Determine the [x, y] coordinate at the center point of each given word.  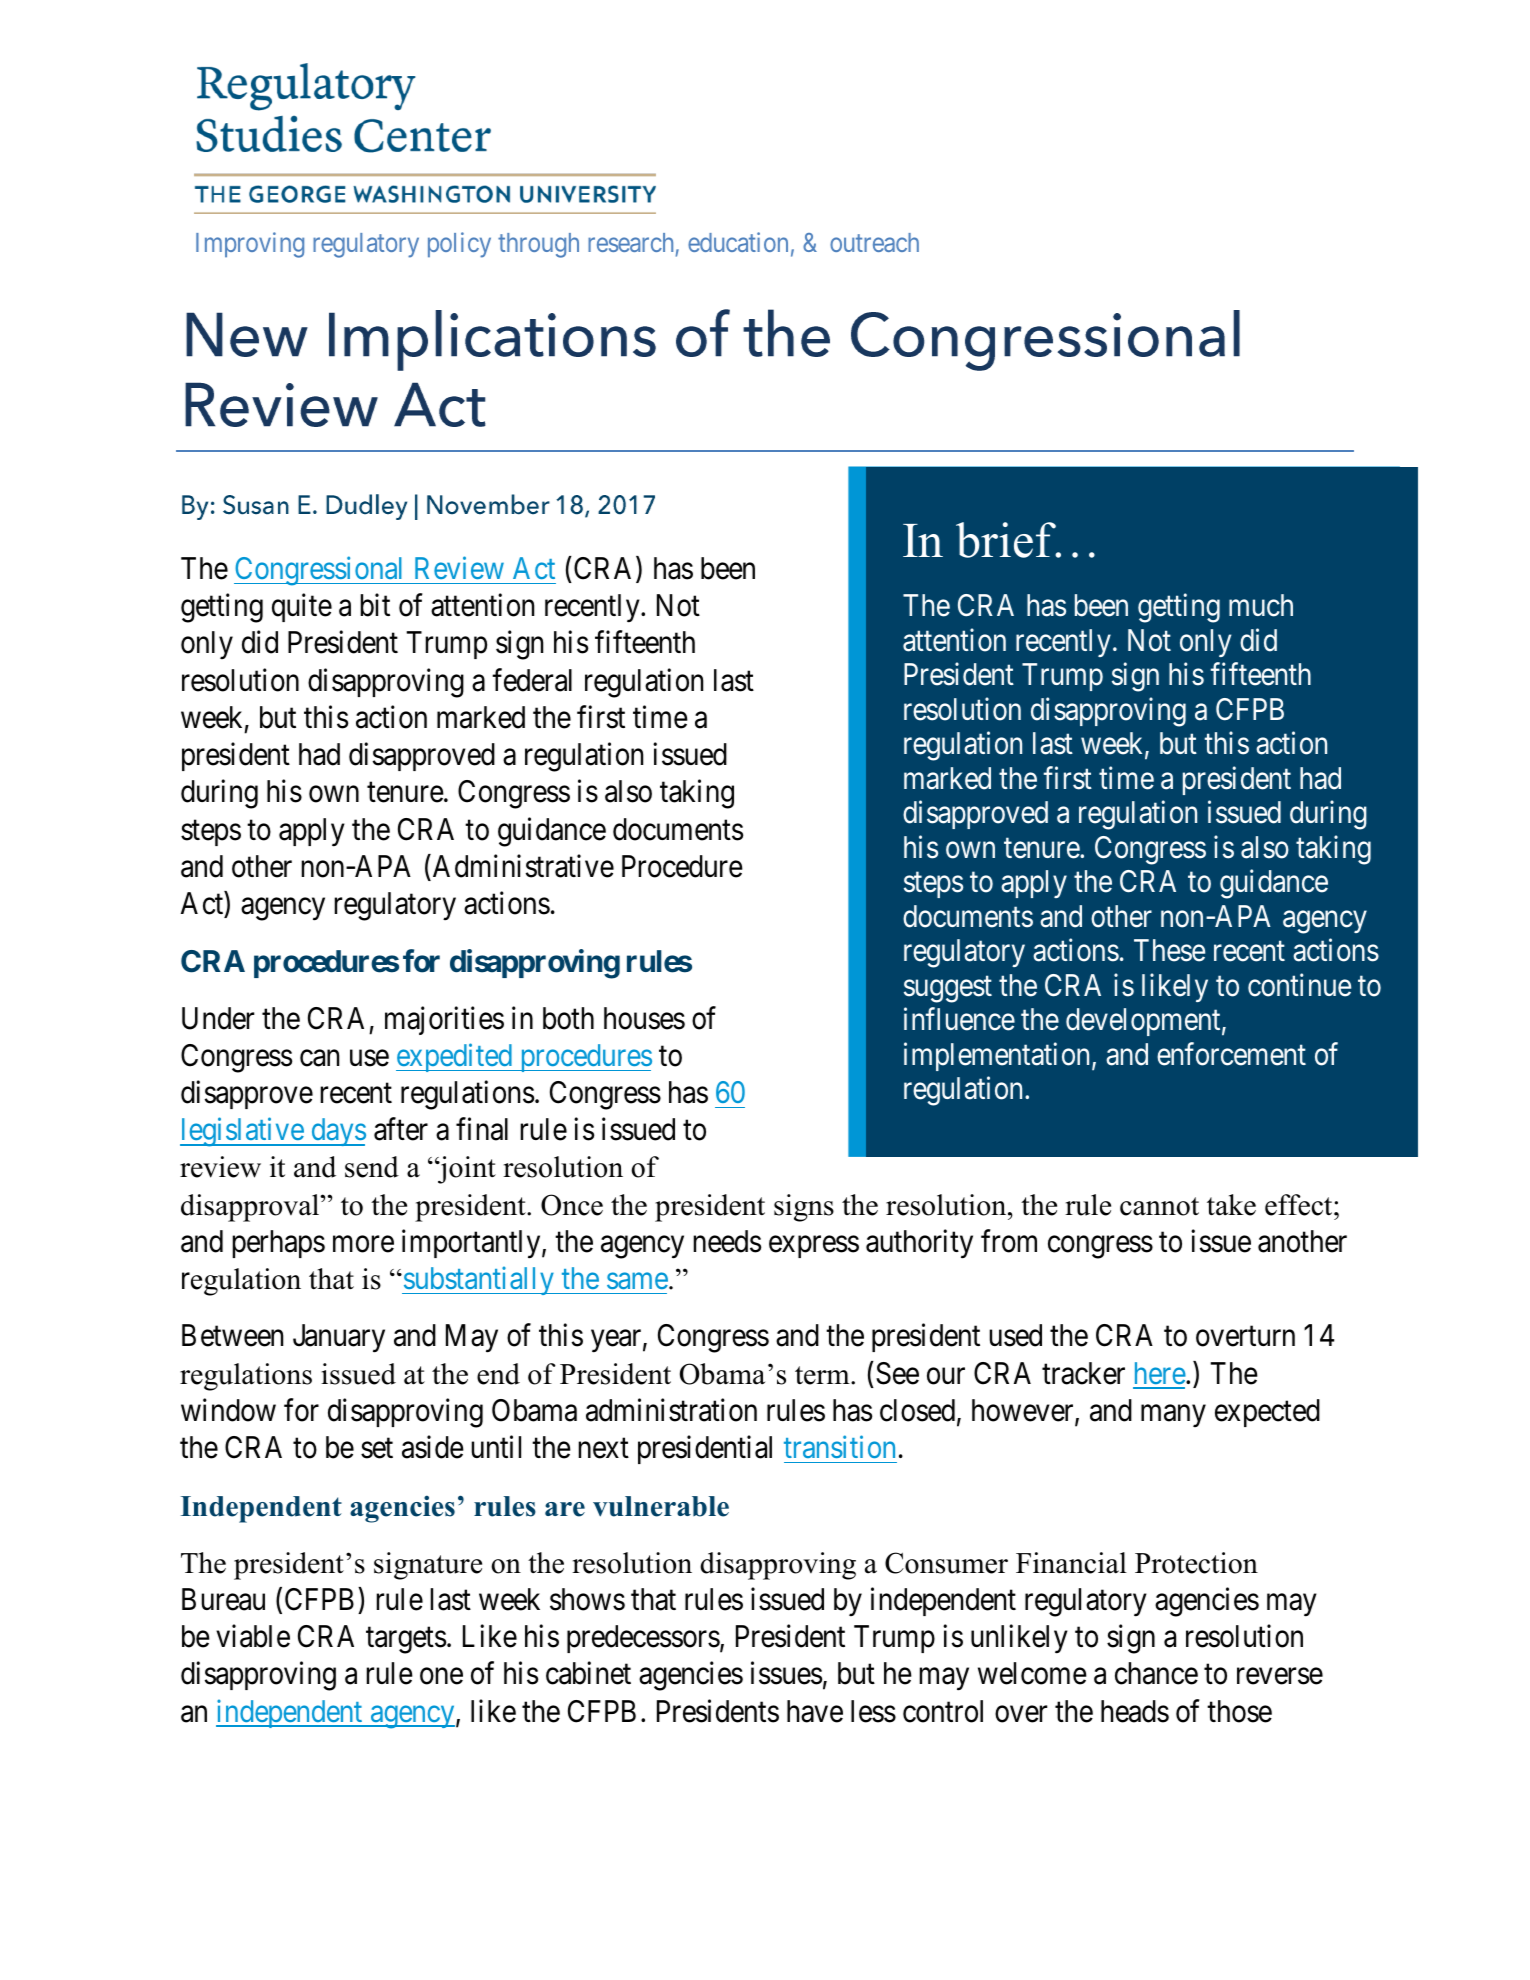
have [815, 1711]
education [738, 242]
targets [406, 1641]
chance [1156, 1673]
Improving [250, 245]
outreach [874, 242]
